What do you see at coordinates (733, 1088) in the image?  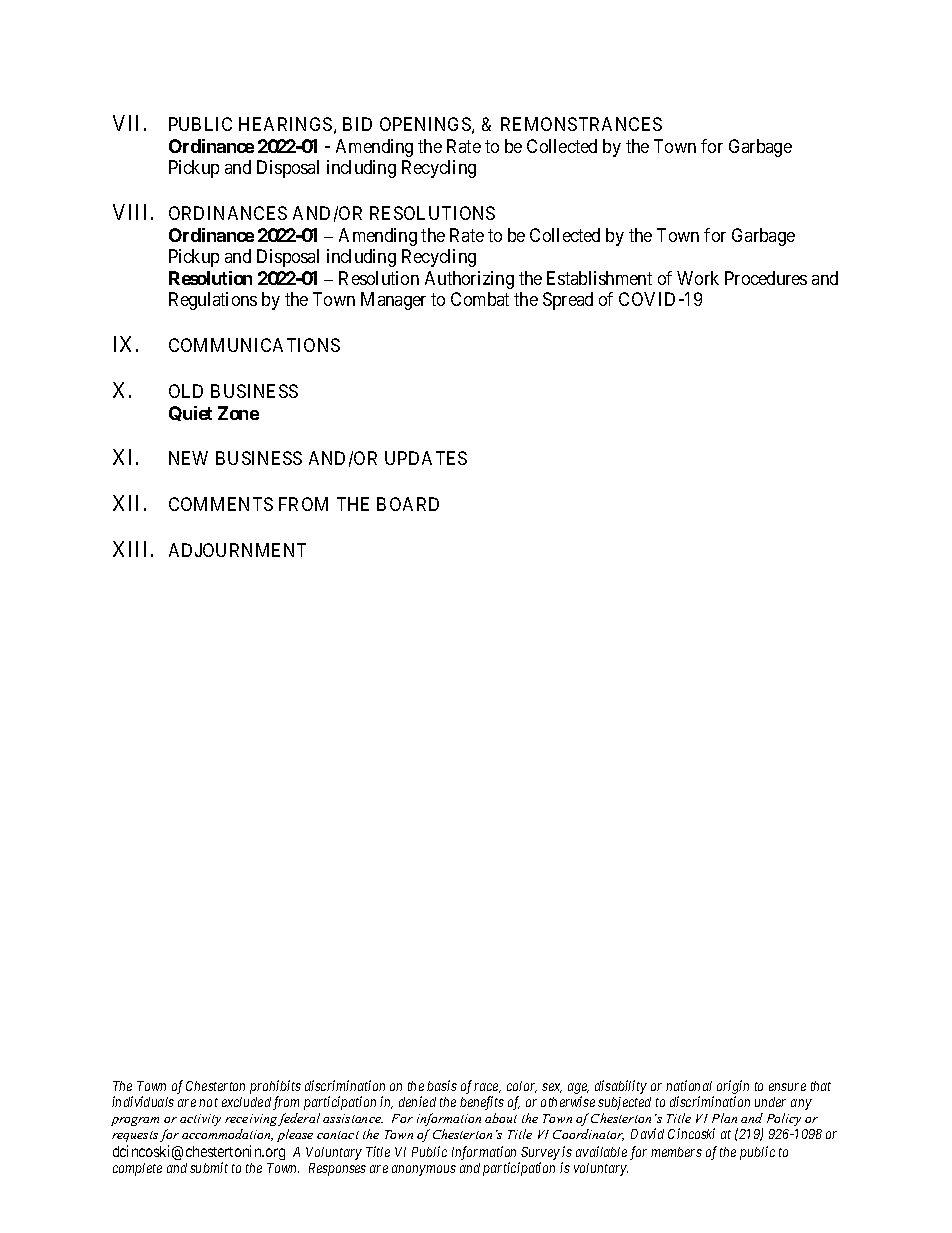 I see `origin` at bounding box center [733, 1088].
